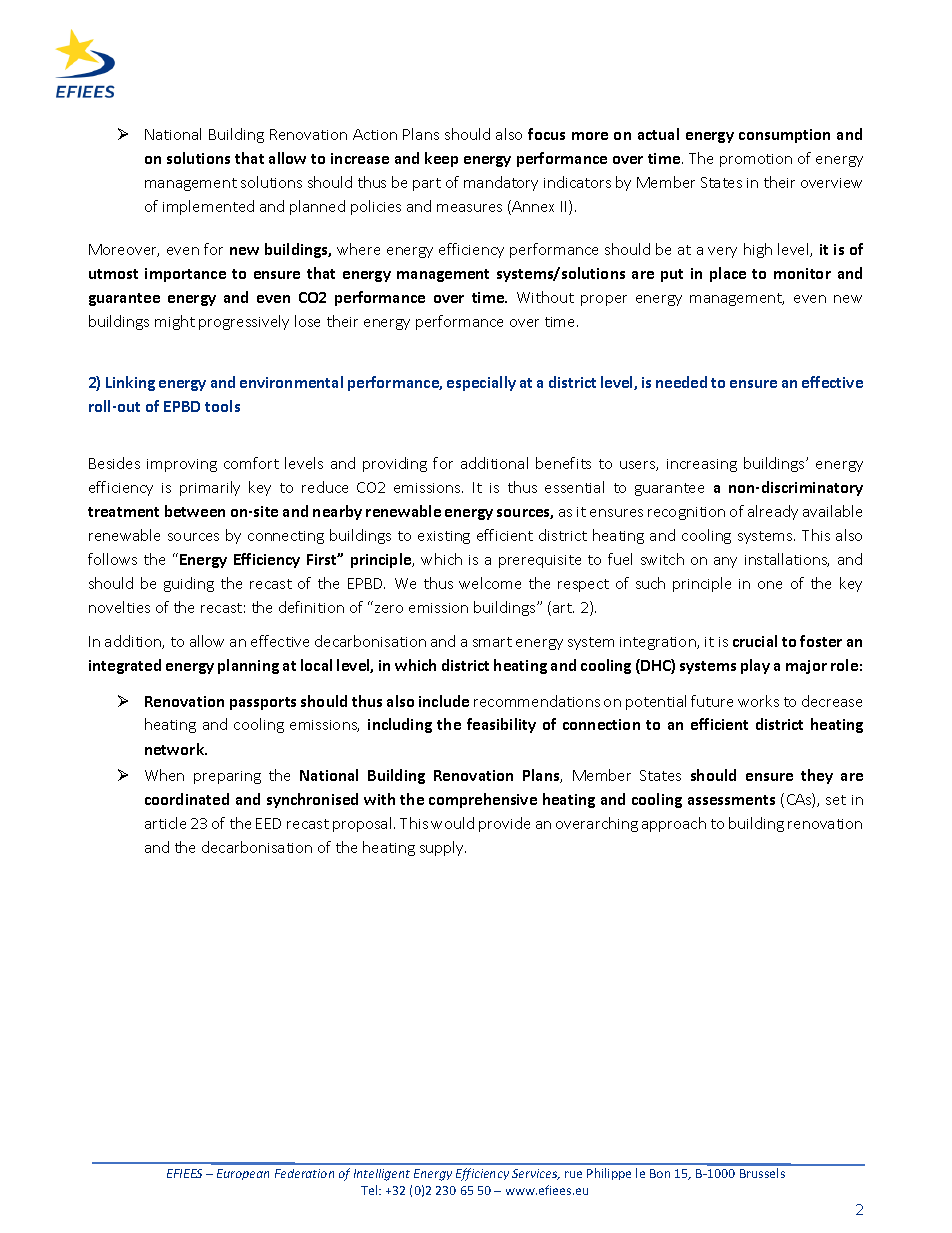 The image size is (952, 1233). Describe the element at coordinates (756, 160) in the image. I see `promotion` at that location.
